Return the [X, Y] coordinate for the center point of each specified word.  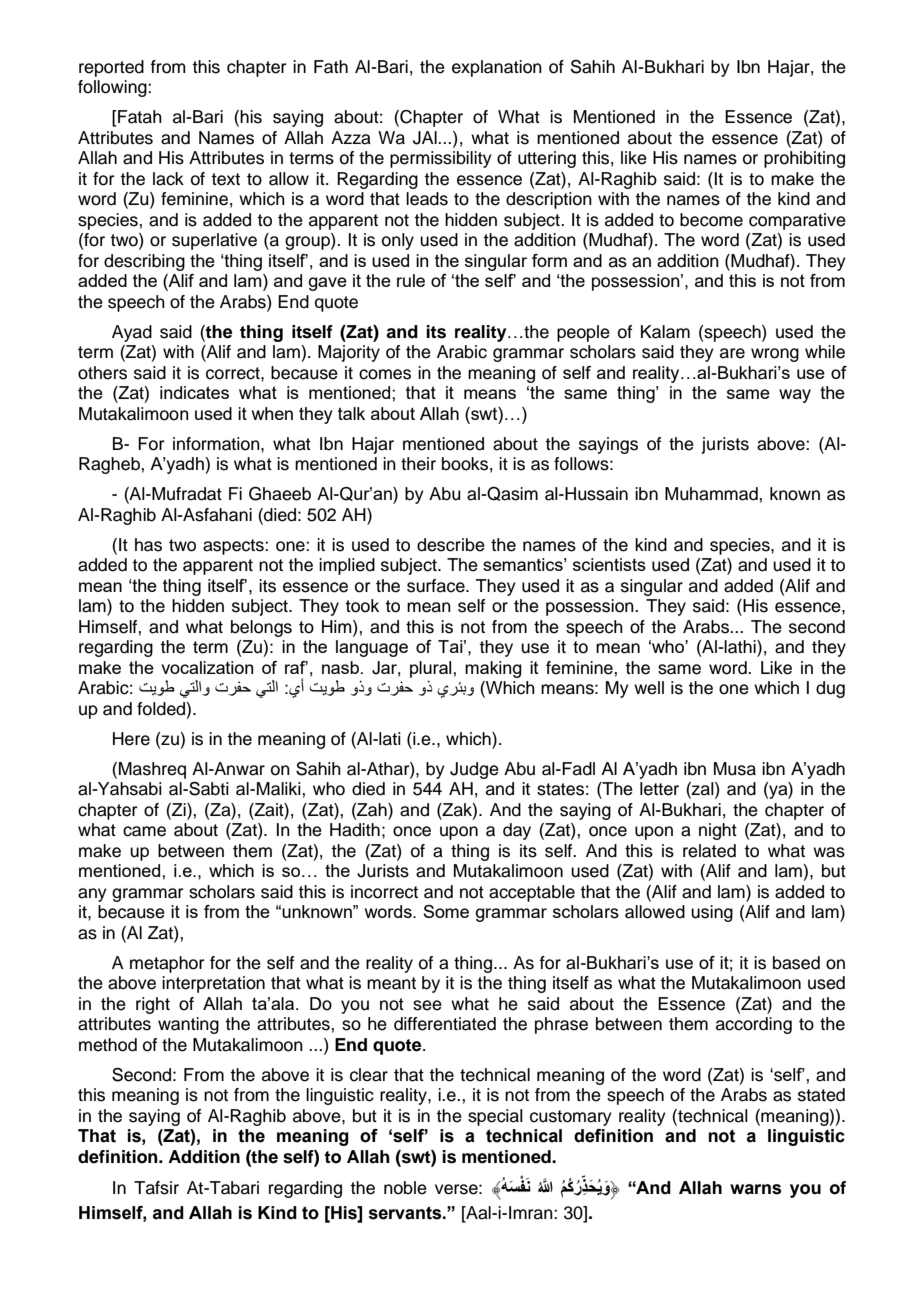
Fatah [139, 118]
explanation [497, 68]
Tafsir [156, 1188]
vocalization [207, 667]
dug [830, 689]
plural [432, 669]
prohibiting [804, 159]
